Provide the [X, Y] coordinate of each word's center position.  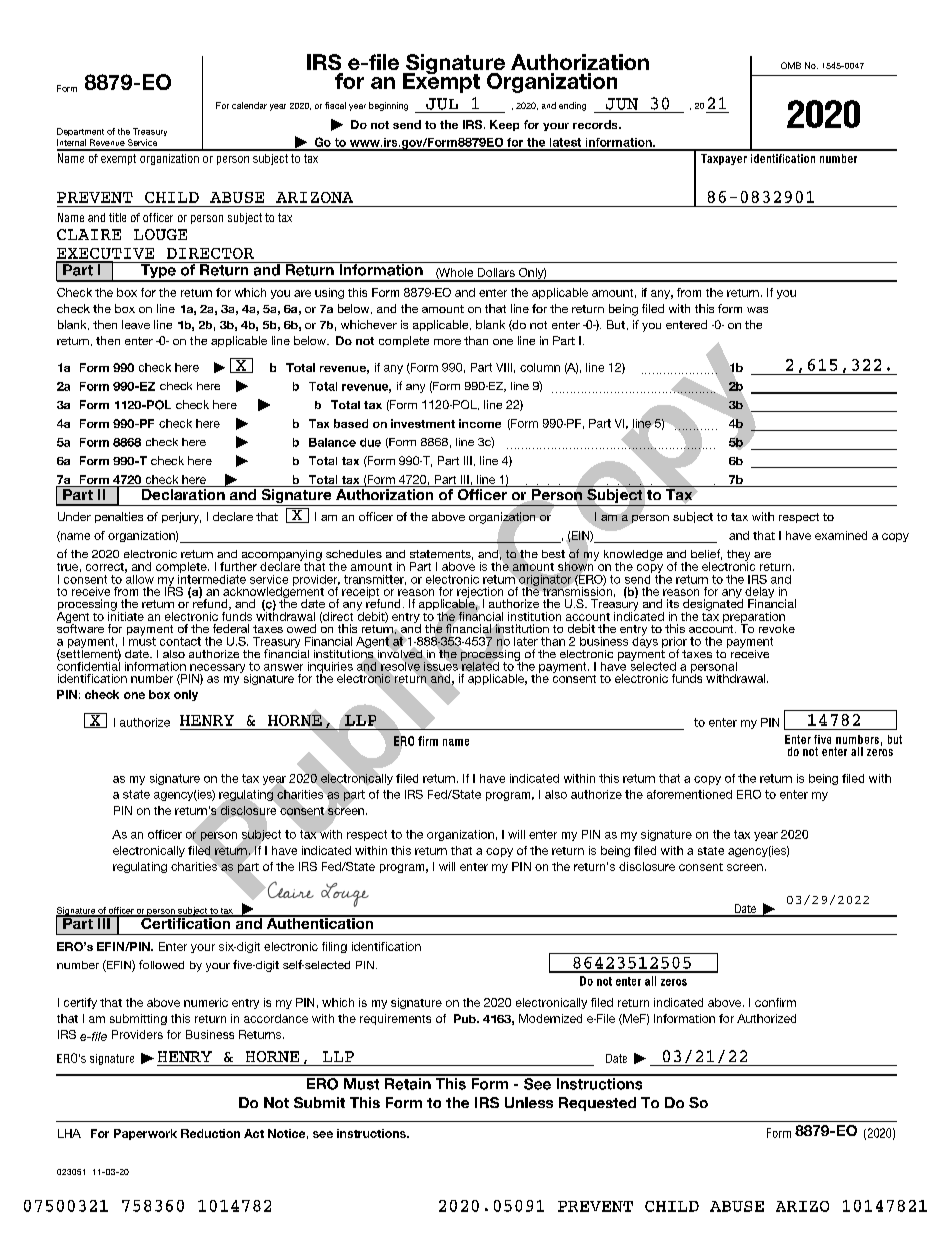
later [526, 641]
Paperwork [145, 1134]
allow [139, 578]
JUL [442, 104]
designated [713, 605]
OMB [791, 65]
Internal [71, 142]
